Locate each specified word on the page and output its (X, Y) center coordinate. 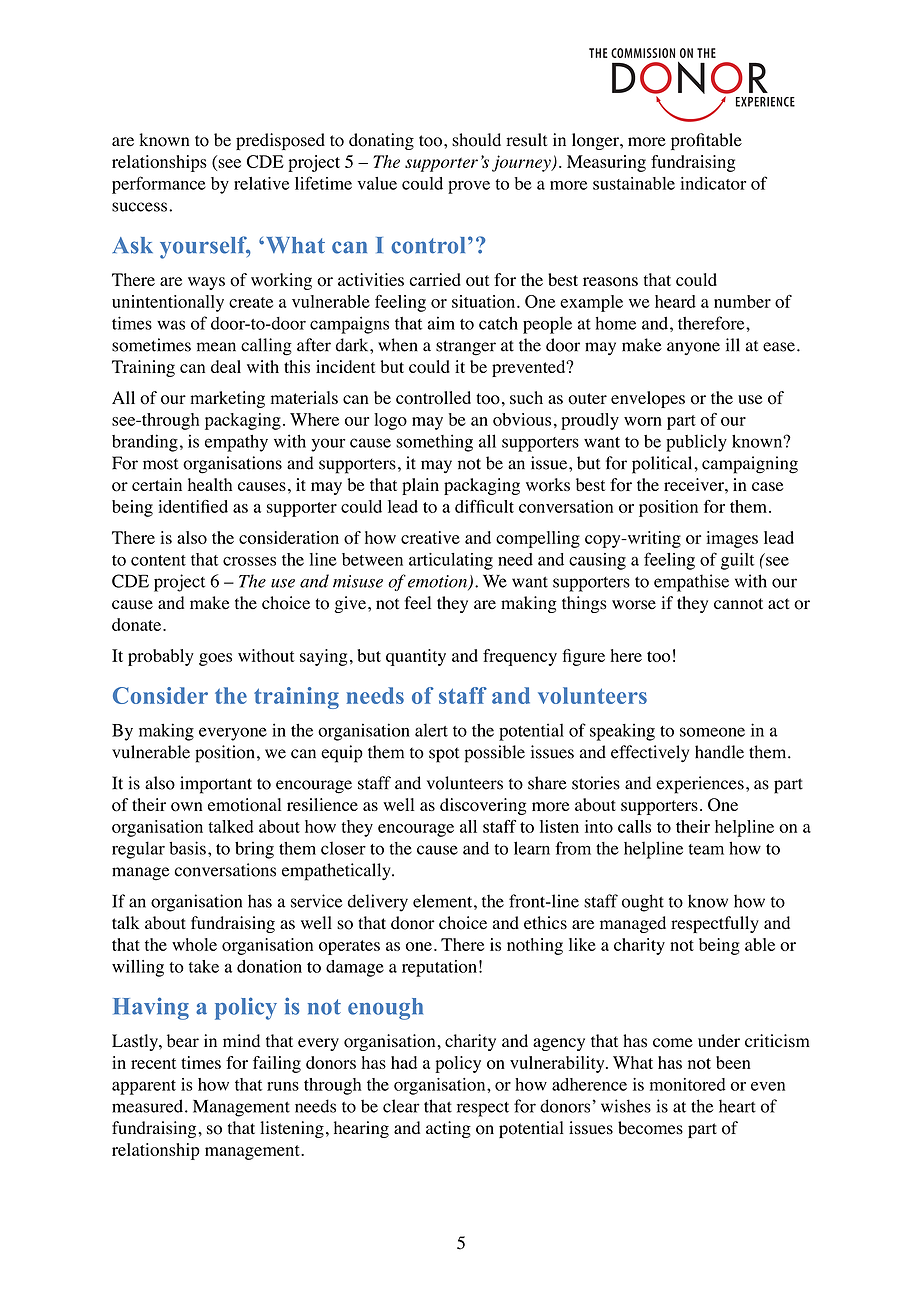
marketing (227, 399)
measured (149, 1106)
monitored (688, 1084)
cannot (738, 604)
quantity (416, 657)
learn (532, 848)
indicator (713, 183)
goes (215, 659)
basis (187, 848)
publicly (696, 443)
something (434, 443)
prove (469, 187)
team (706, 849)
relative (261, 183)
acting (448, 1129)
